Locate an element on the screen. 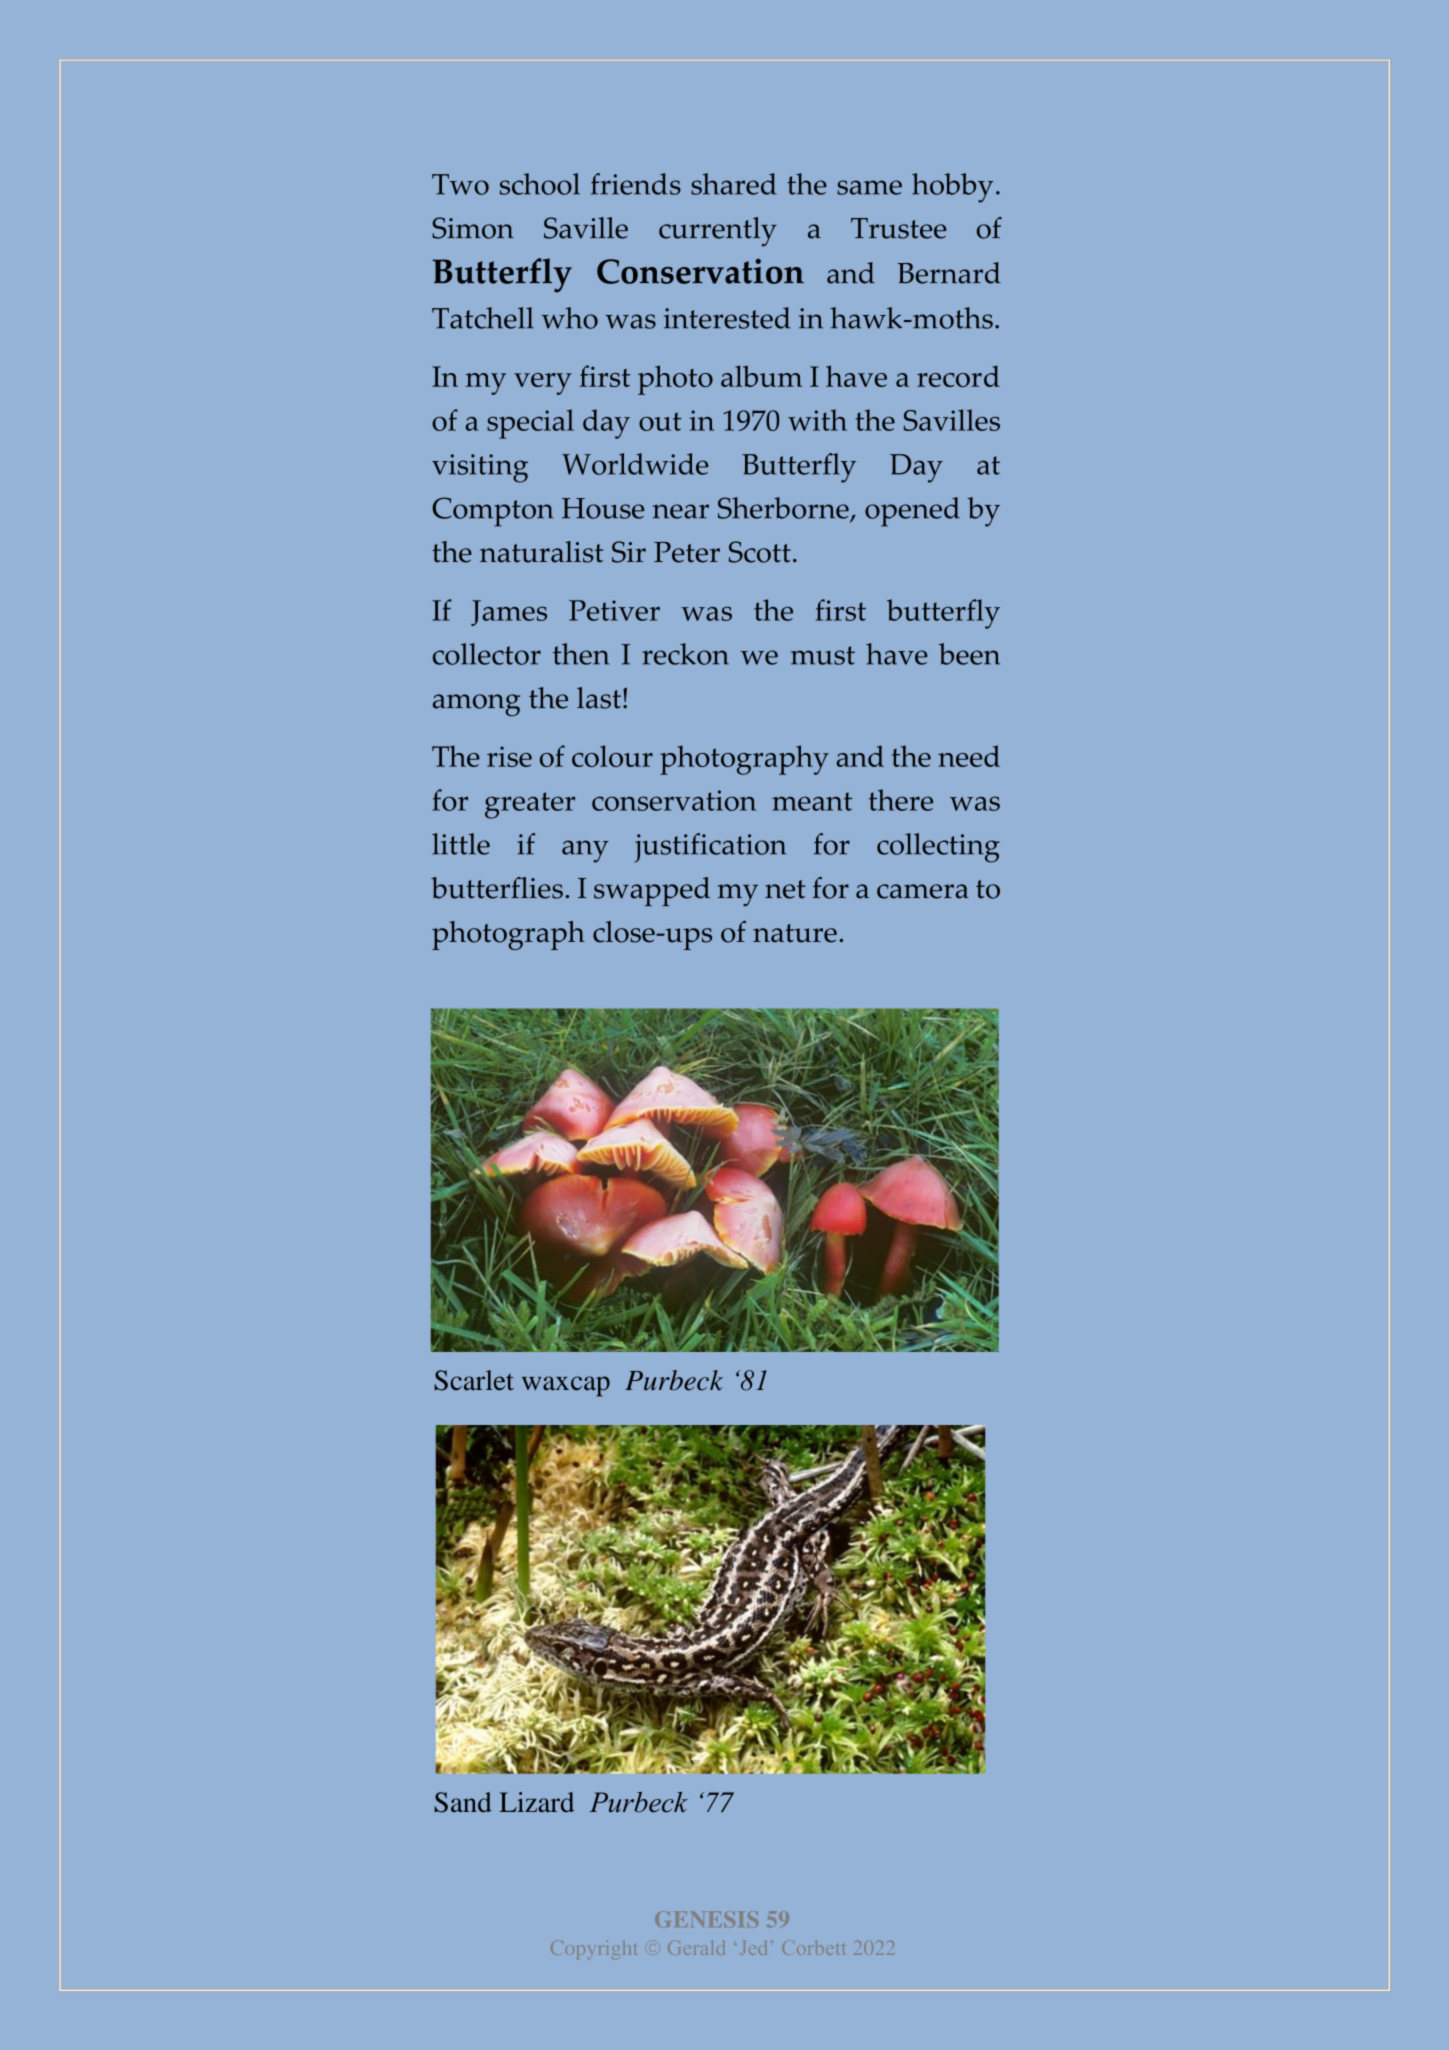 Image resolution: width=1449 pixels, height=2050 pixels. Trustee is located at coordinates (898, 228).
